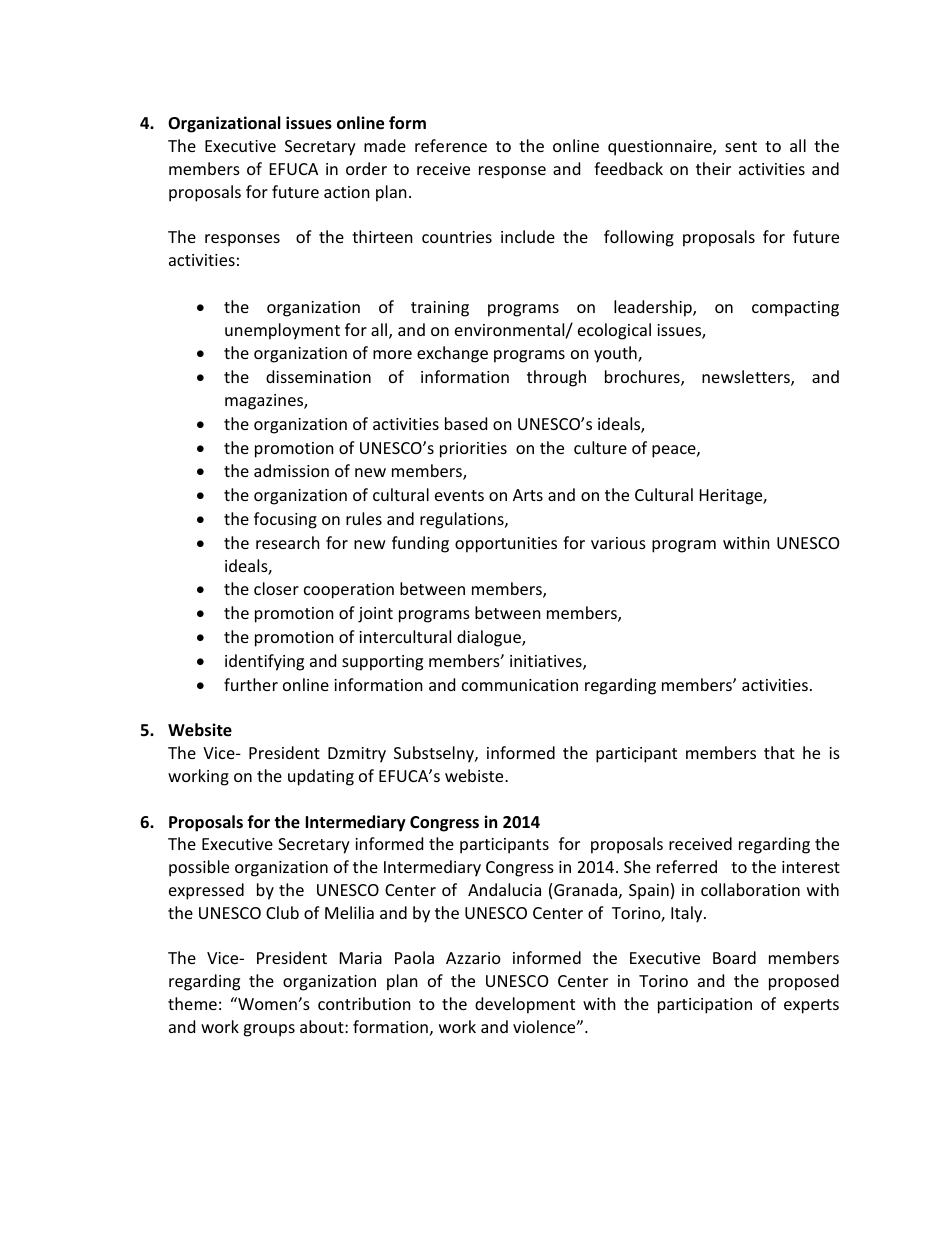 The height and width of the document is (1233, 952). I want to click on updating, so click(321, 777).
